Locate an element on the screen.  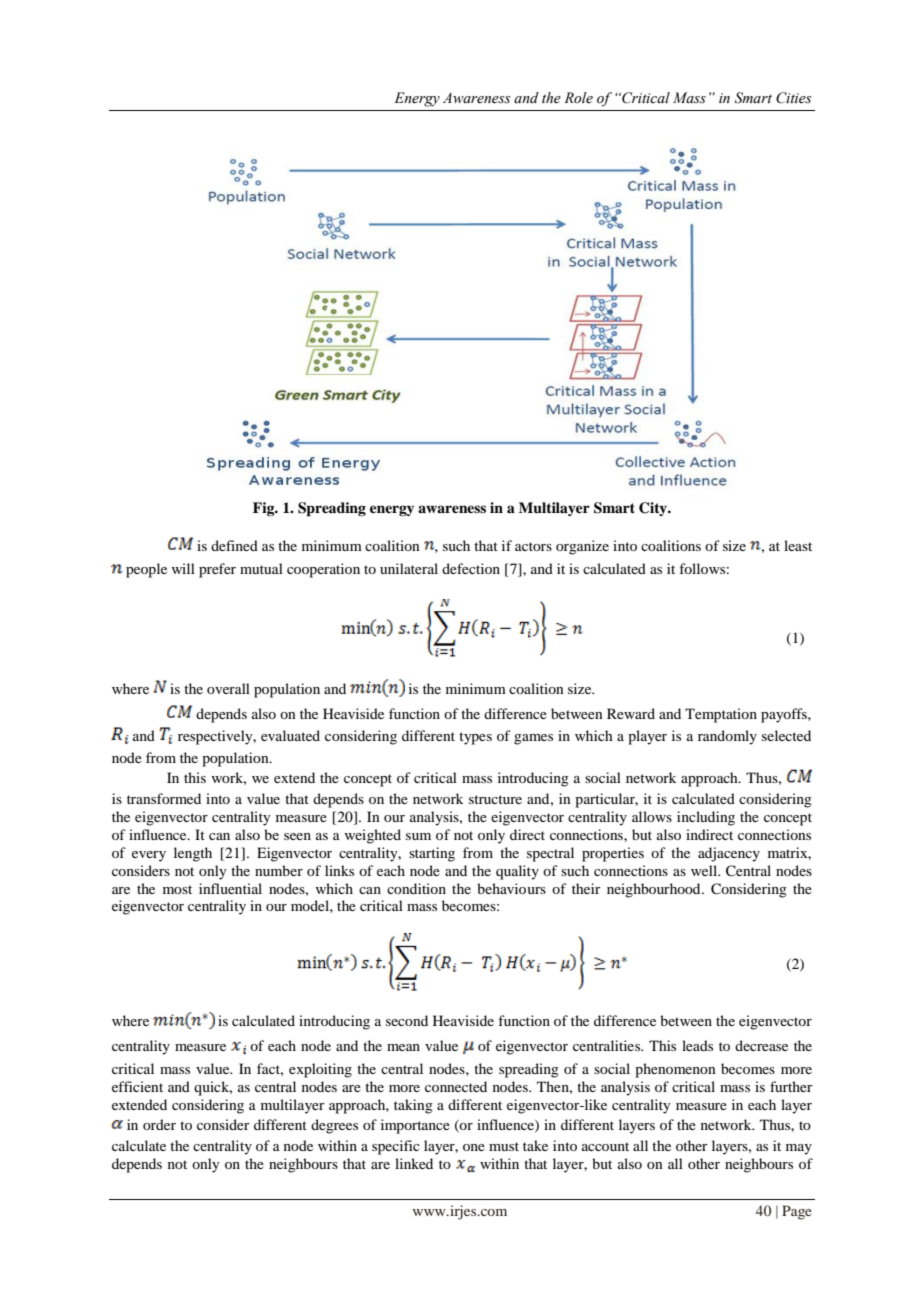
types is located at coordinates (475, 738).
